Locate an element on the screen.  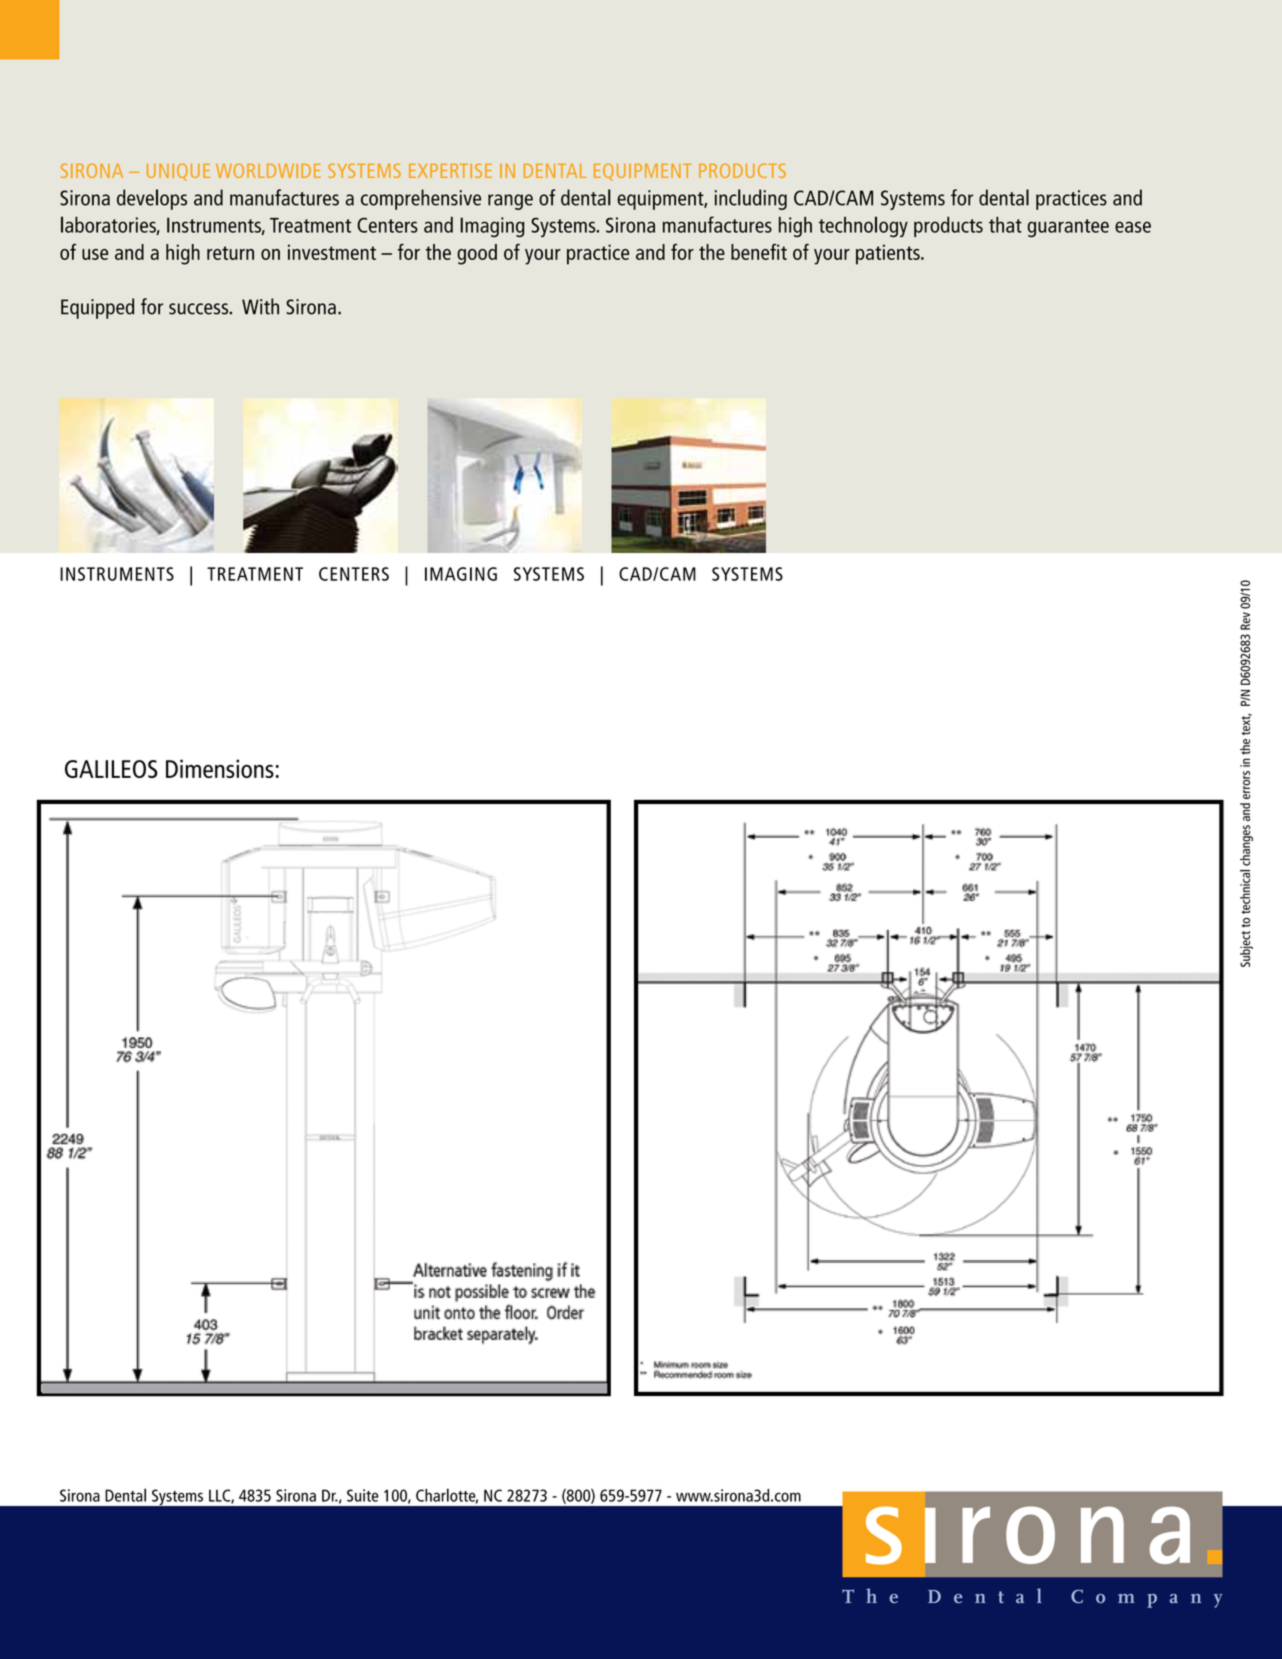
Dimensions is located at coordinates (220, 768).
